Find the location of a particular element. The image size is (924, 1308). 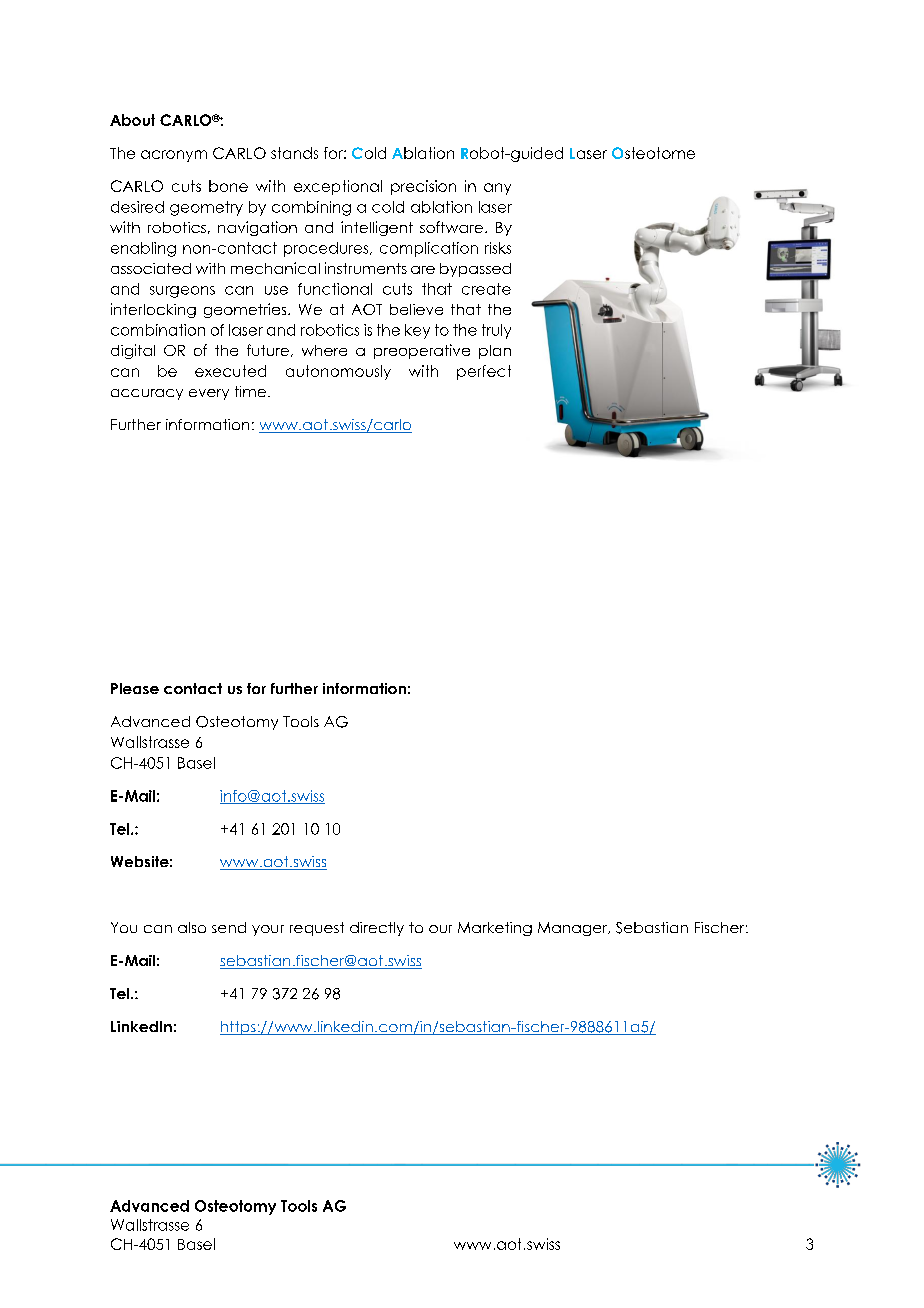

autonomously is located at coordinates (338, 372).
